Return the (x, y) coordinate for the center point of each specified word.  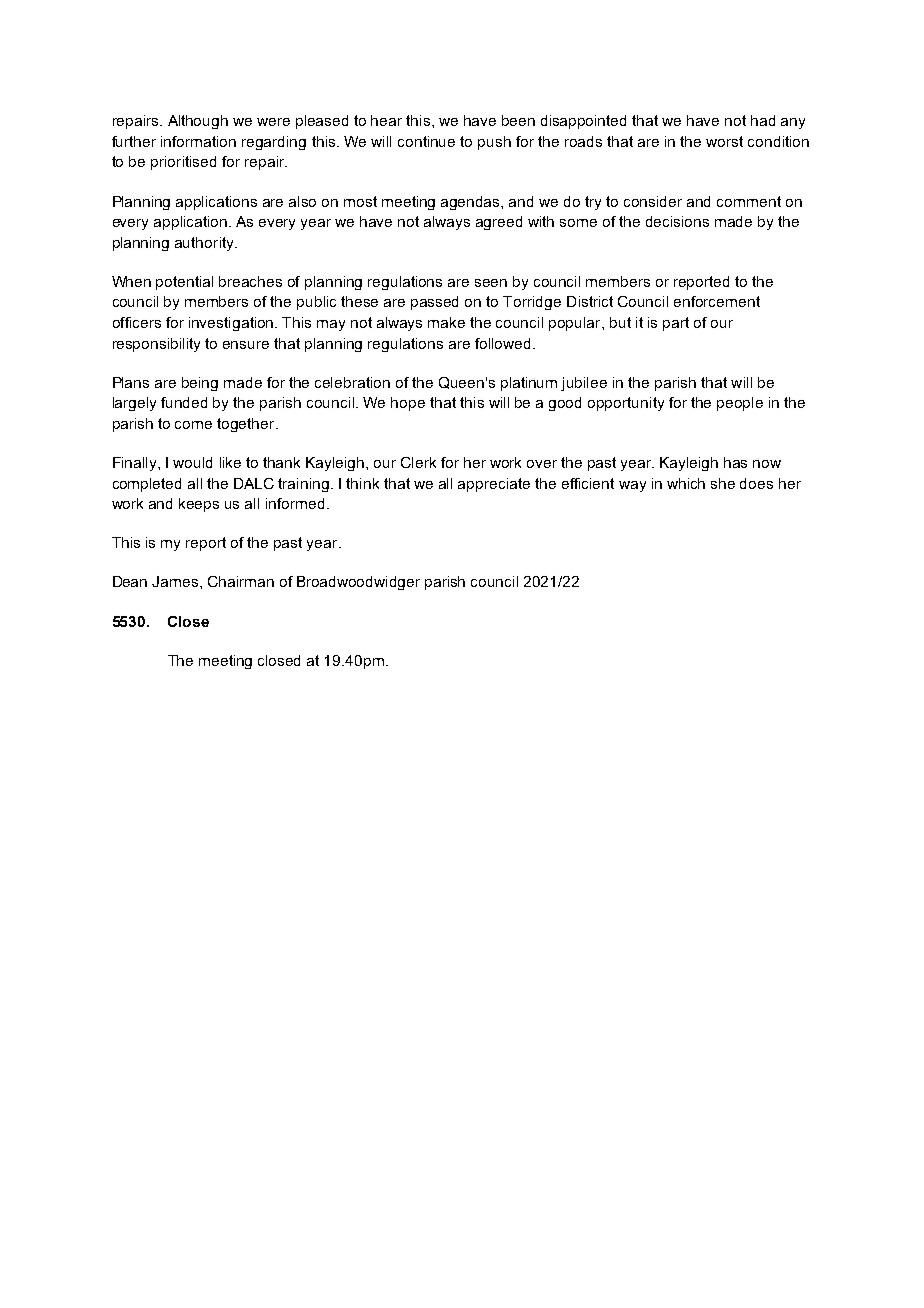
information (198, 141)
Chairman (241, 581)
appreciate (494, 485)
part (676, 324)
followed (502, 343)
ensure (246, 345)
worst (724, 141)
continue (426, 141)
